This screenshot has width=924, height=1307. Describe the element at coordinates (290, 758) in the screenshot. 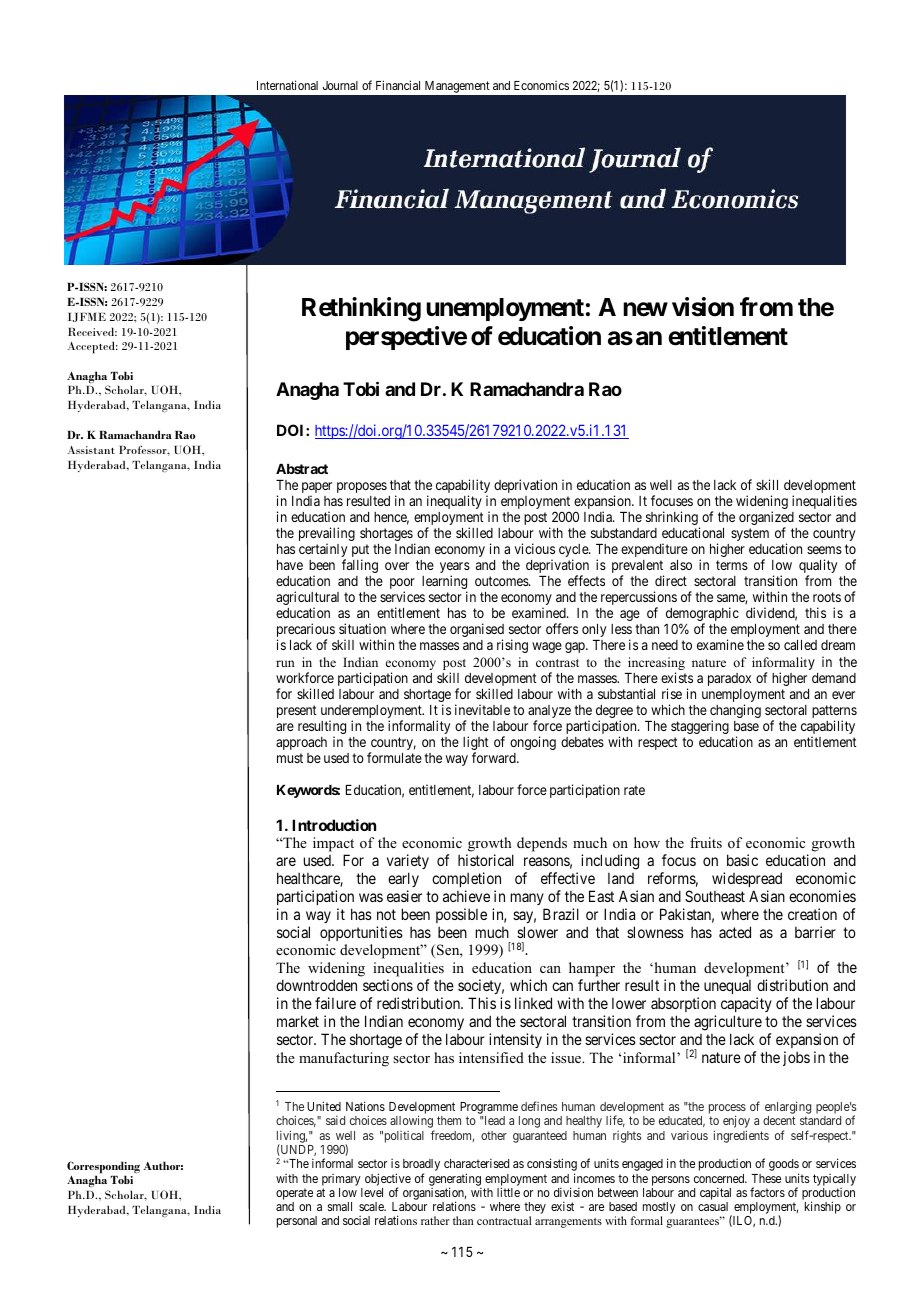

I see `must` at that location.
